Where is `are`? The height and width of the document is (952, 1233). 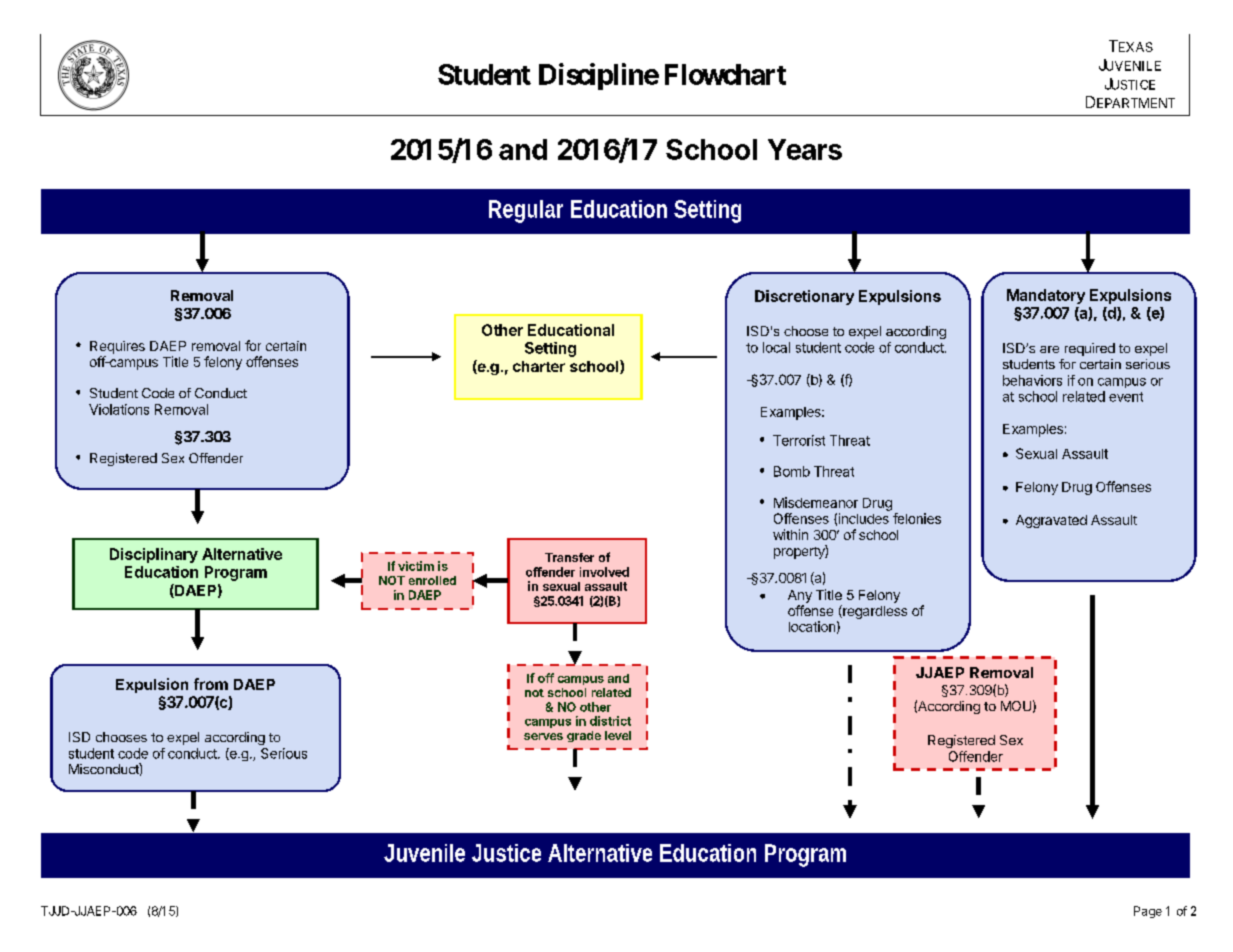 are is located at coordinates (1049, 349).
